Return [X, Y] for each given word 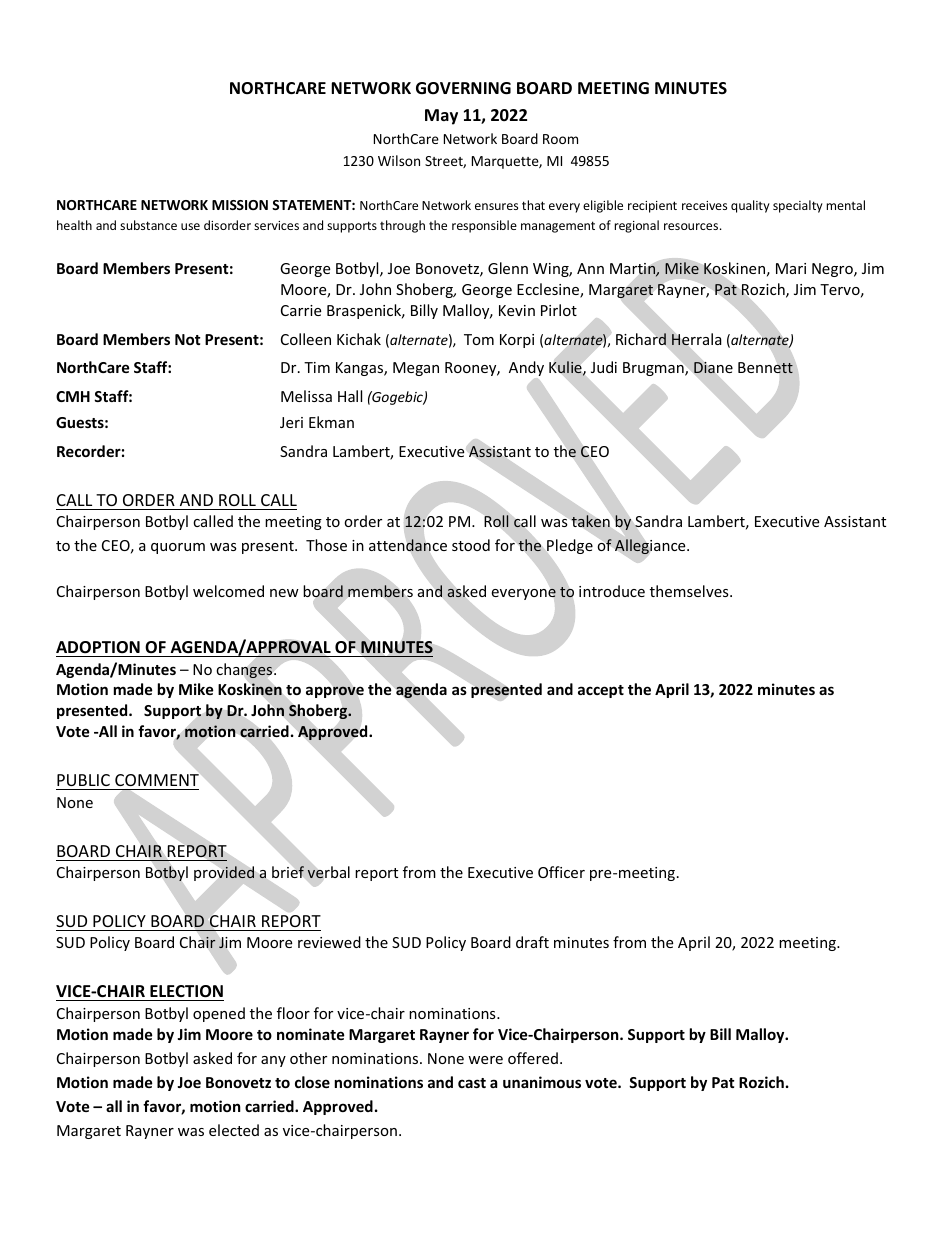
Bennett [765, 368]
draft [532, 942]
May [441, 117]
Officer [561, 872]
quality [750, 206]
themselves [690, 591]
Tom [479, 339]
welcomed [228, 591]
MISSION [240, 205]
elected [234, 1130]
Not [188, 339]
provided [224, 873]
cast [472, 1083]
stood [471, 545]
